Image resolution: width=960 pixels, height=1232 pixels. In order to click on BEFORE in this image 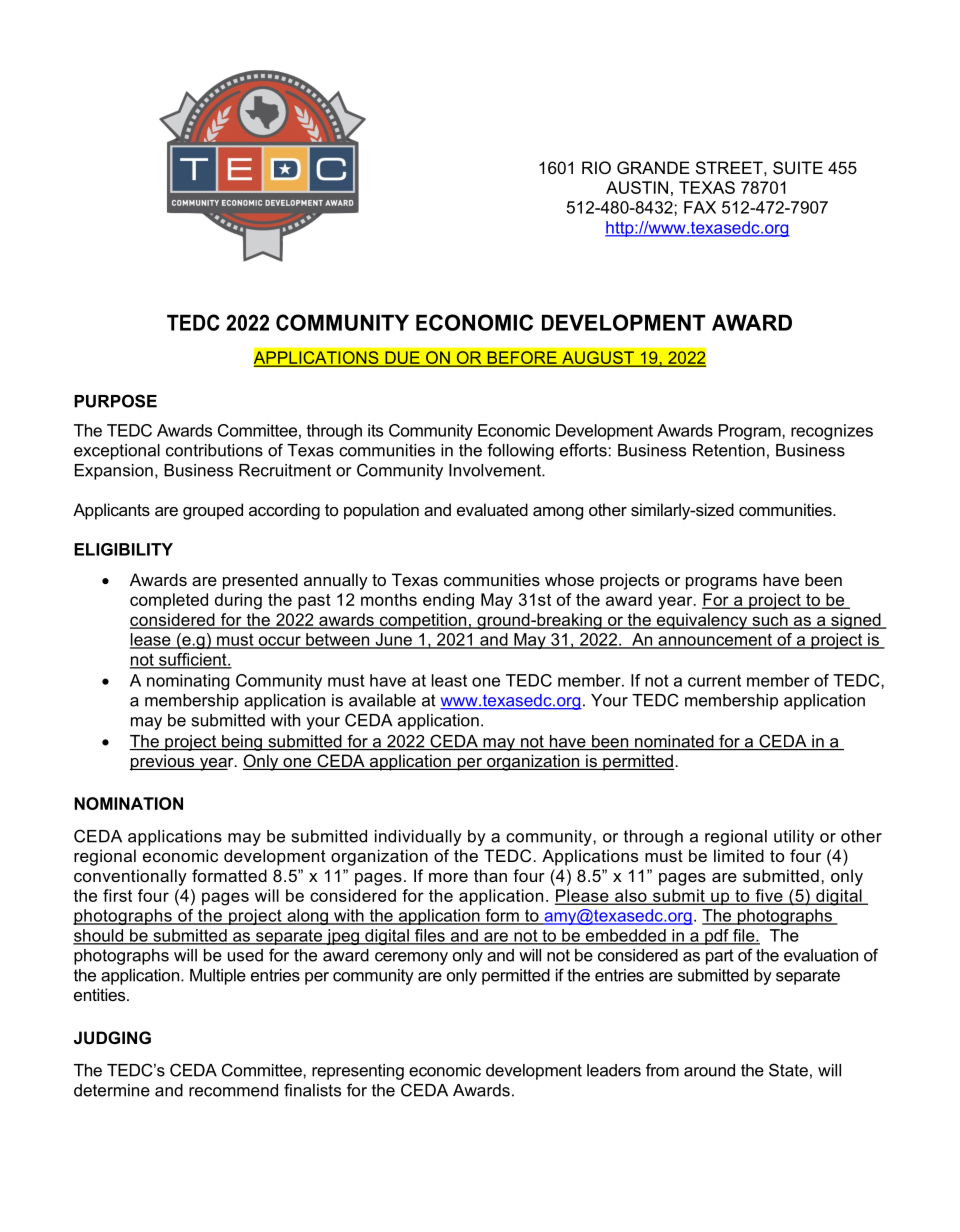, I will do `click(522, 358)`.
